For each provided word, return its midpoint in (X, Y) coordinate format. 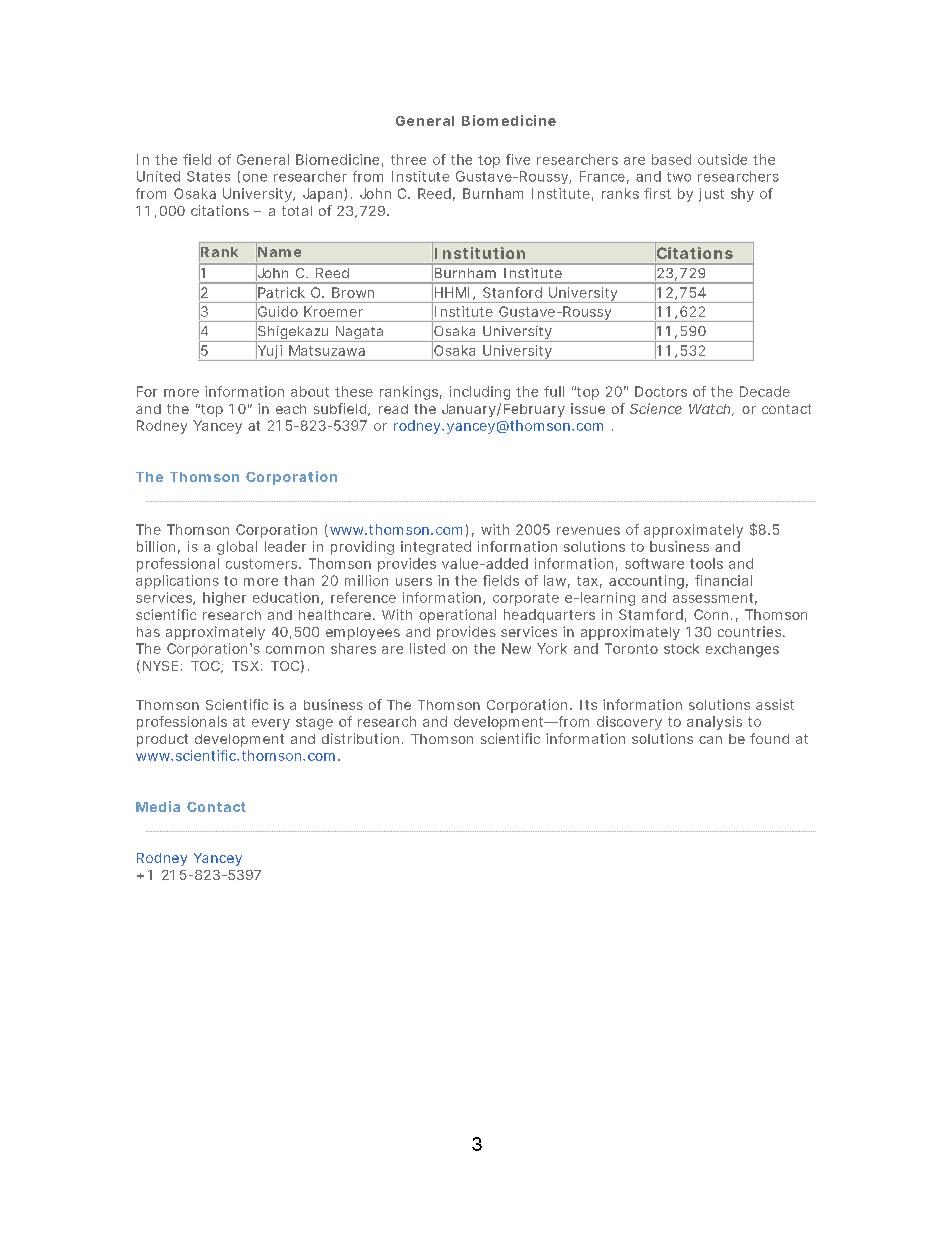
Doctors (661, 391)
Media (158, 806)
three (408, 159)
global (237, 548)
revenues (588, 531)
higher (224, 599)
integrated (436, 548)
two (679, 177)
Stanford (512, 292)
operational (457, 616)
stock (681, 648)
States (208, 176)
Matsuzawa (327, 350)
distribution (360, 738)
